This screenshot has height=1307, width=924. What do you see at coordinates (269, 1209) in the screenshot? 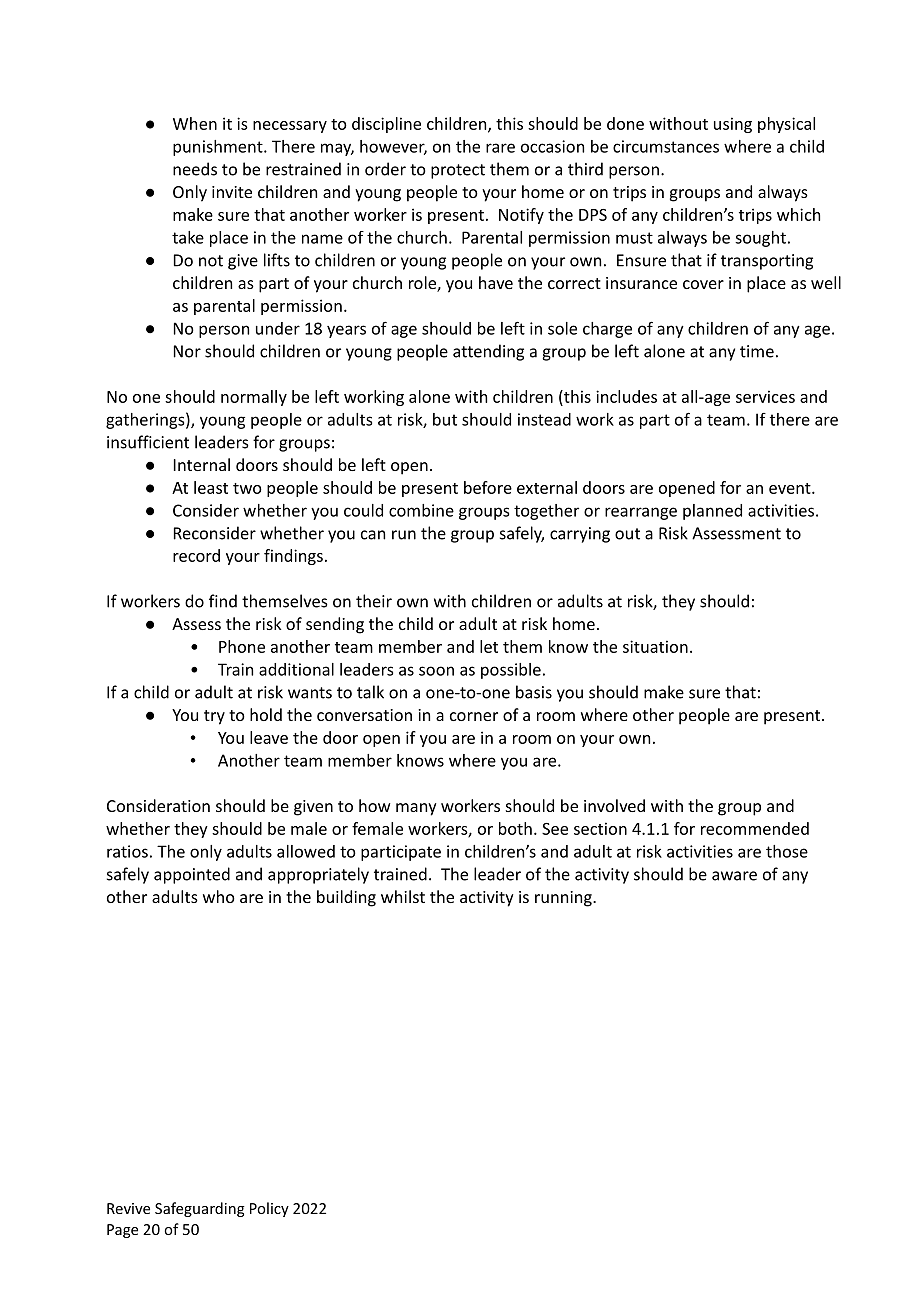
I see `Policy` at bounding box center [269, 1209].
